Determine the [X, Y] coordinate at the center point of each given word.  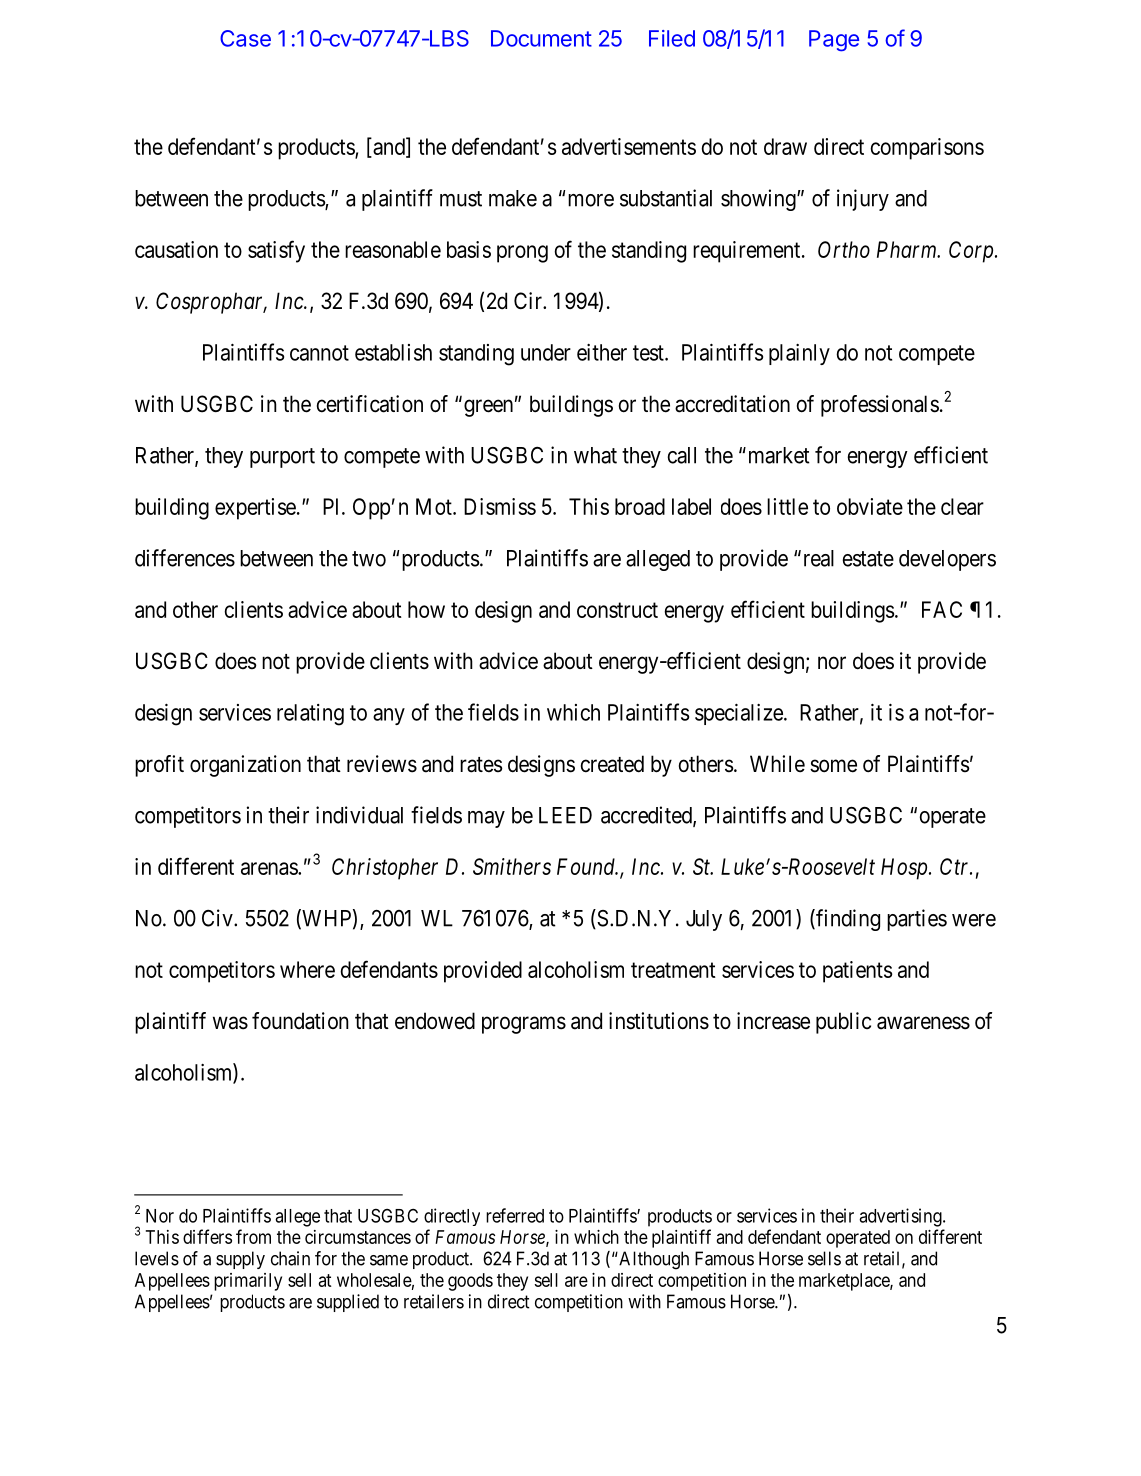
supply [240, 1260]
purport [282, 458]
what [595, 455]
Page [834, 41]
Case [245, 38]
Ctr [956, 866]
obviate [870, 506]
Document [541, 38]
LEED [565, 815]
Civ [218, 918]
